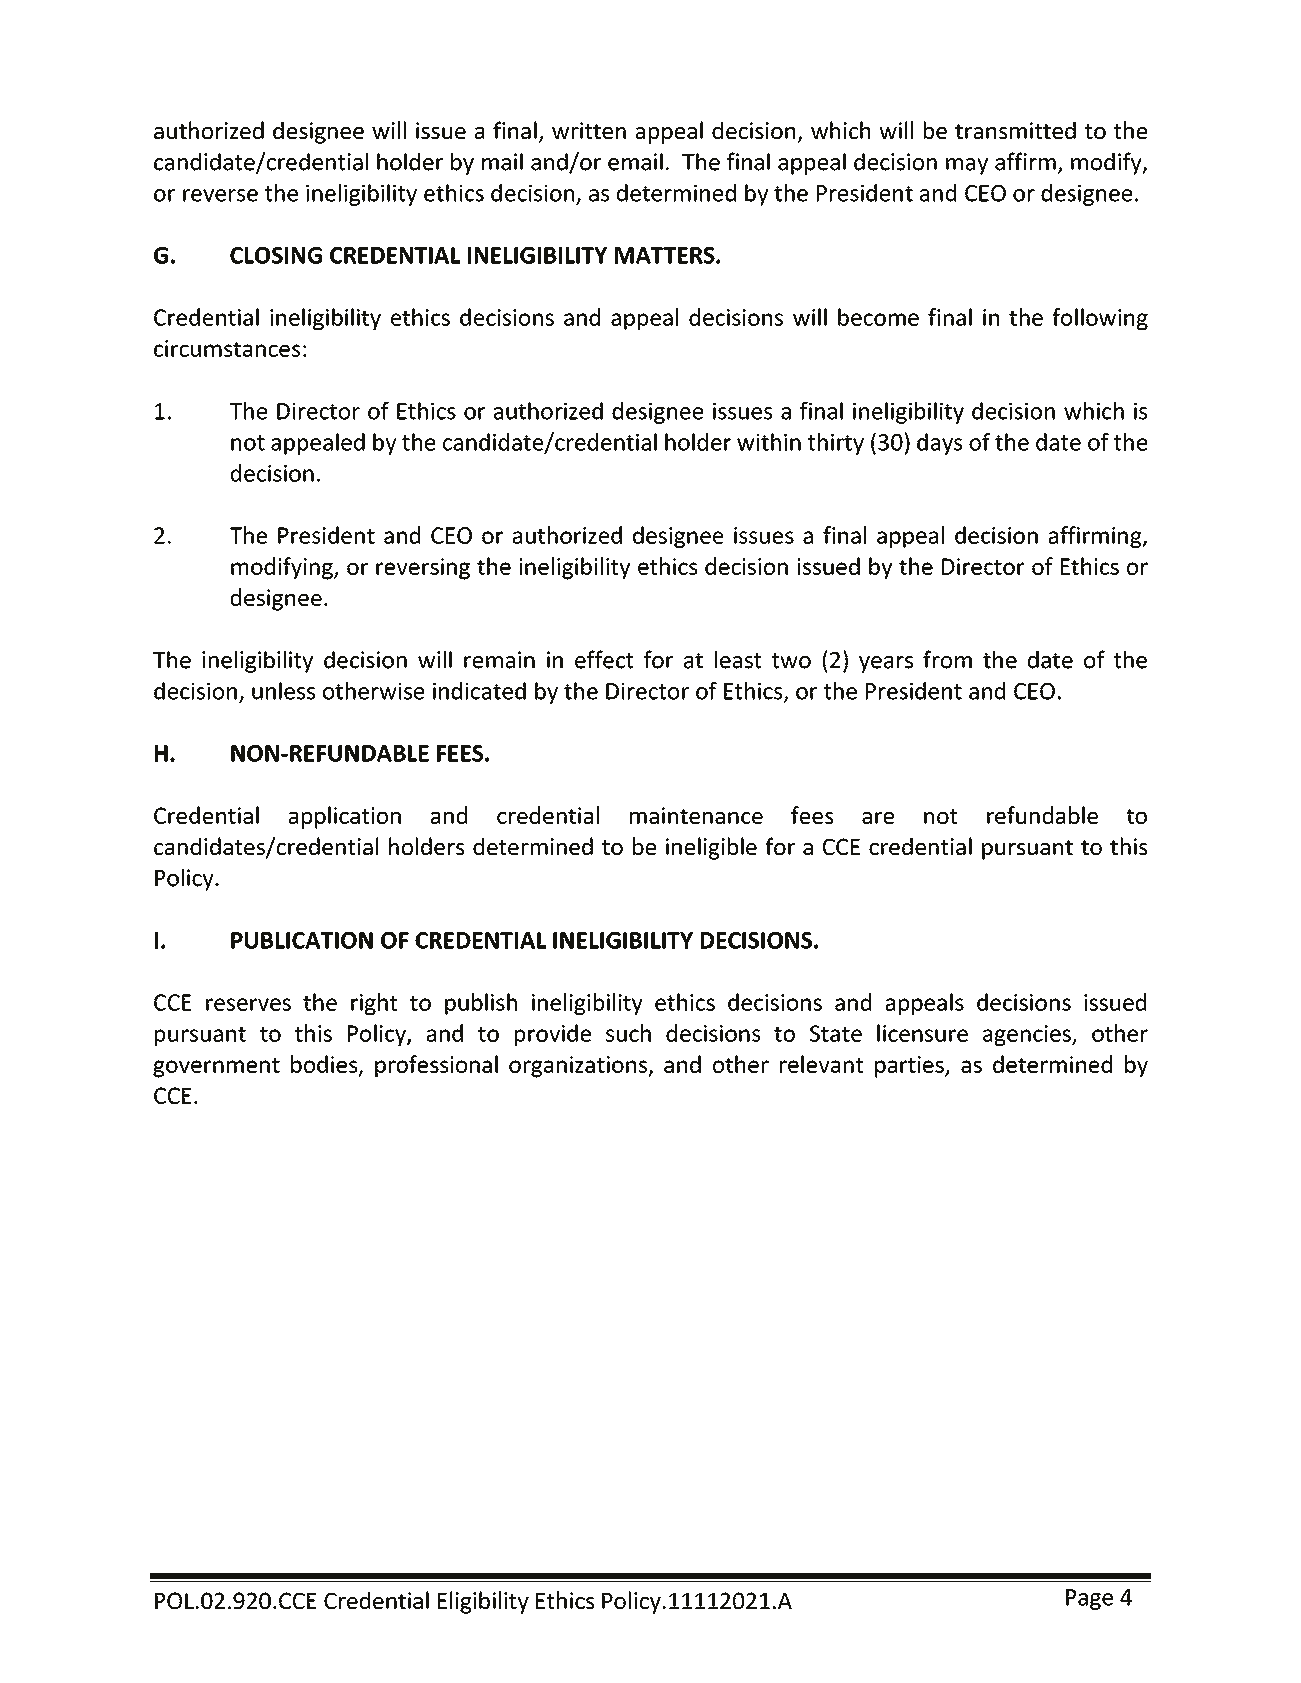  What do you see at coordinates (967, 166) in the screenshot?
I see `may` at bounding box center [967, 166].
